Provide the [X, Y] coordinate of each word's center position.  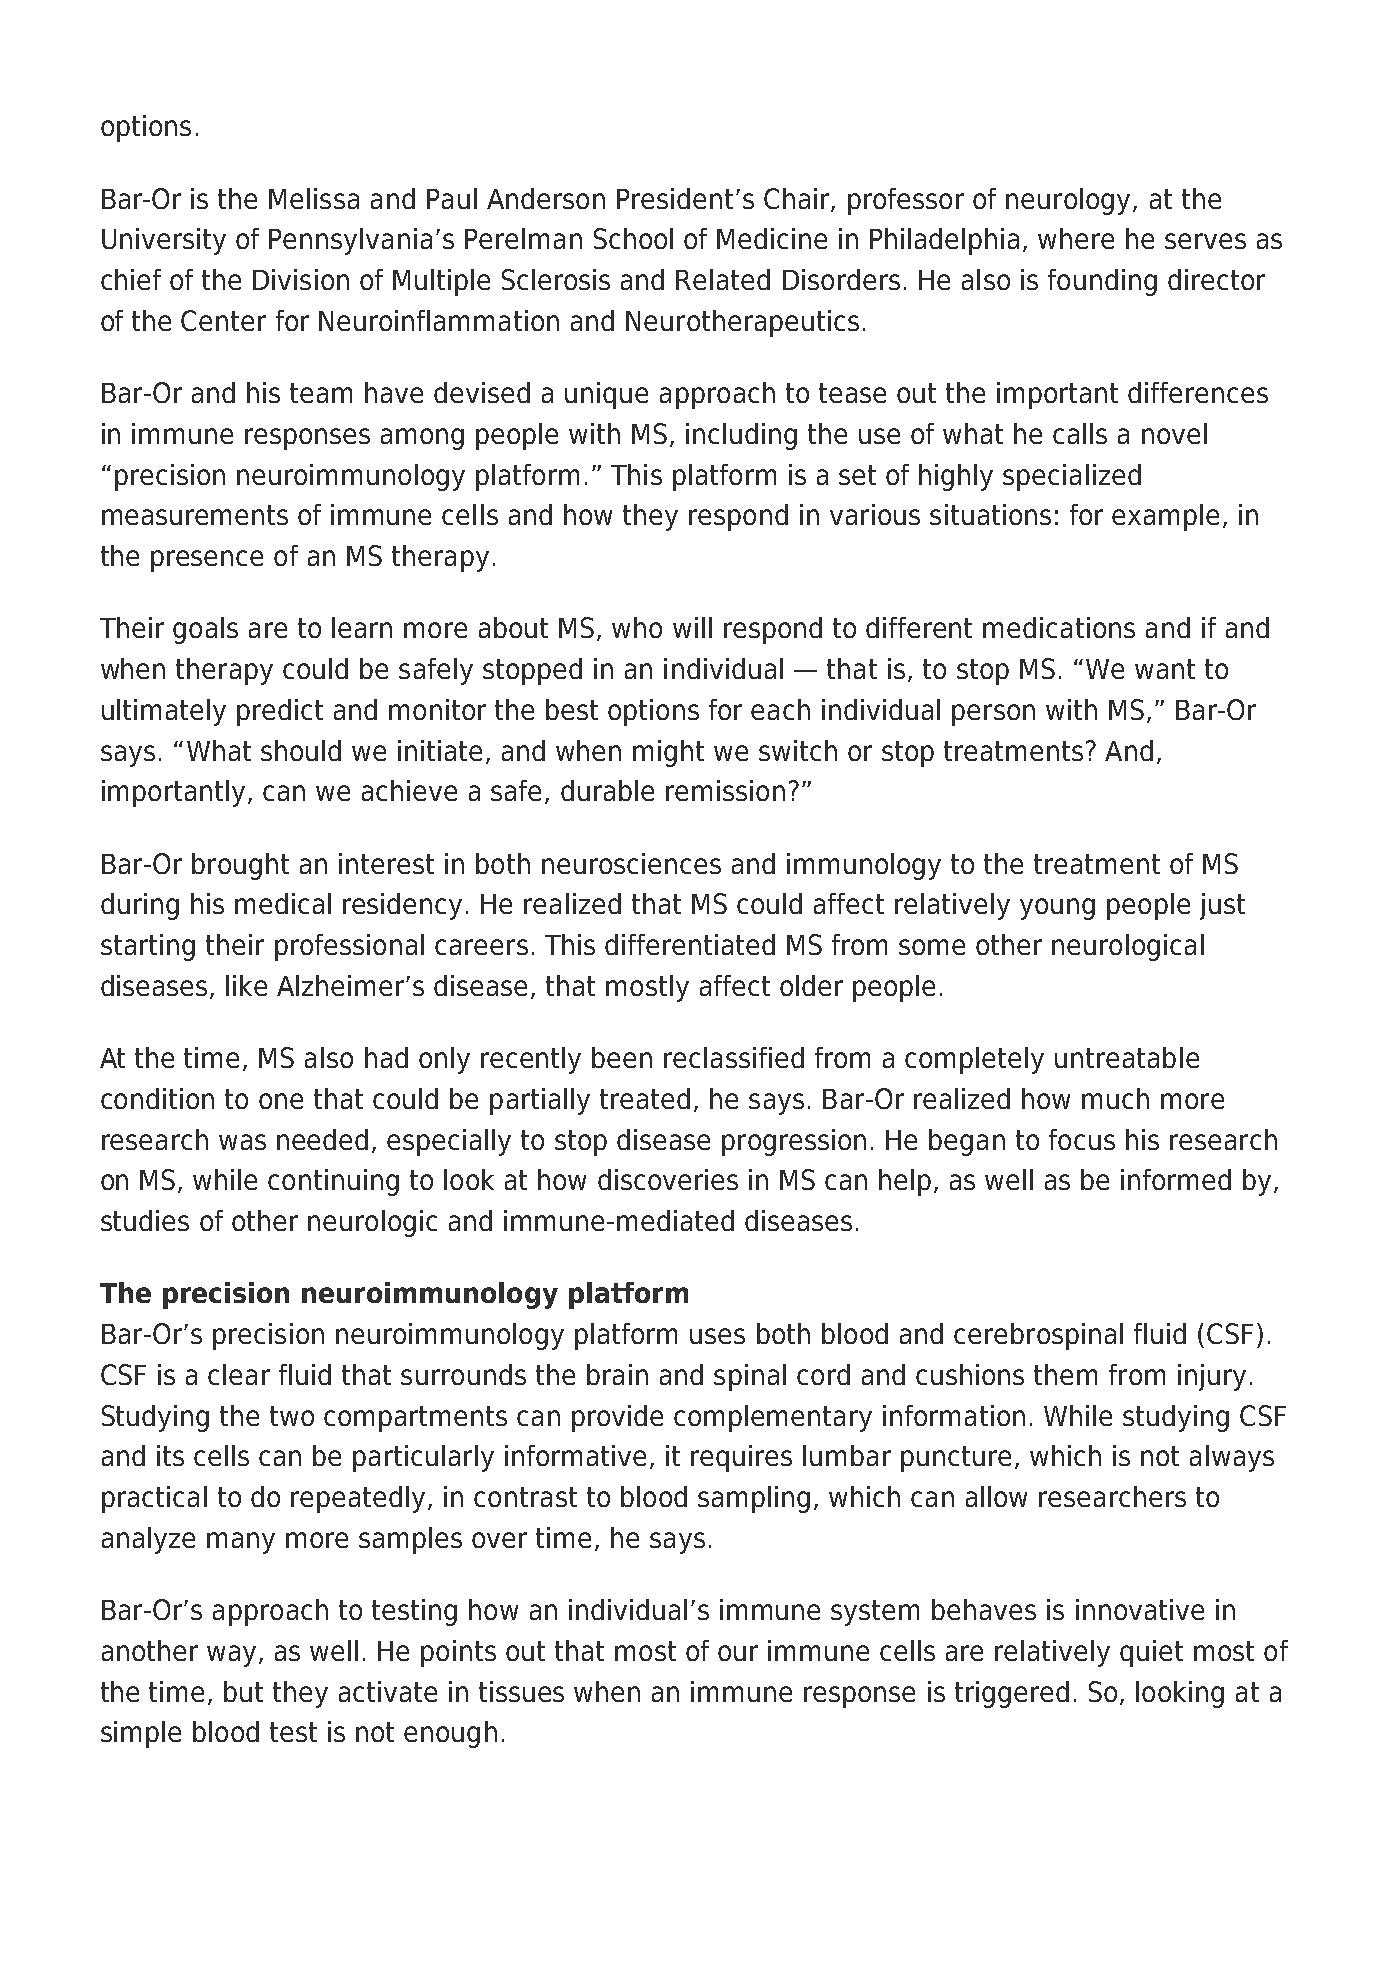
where [1076, 238]
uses [717, 1336]
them [1065, 1374]
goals [205, 630]
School [633, 238]
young [1057, 909]
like [246, 985]
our [738, 1653]
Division [301, 279]
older [811, 985]
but [243, 1691]
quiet [1151, 1653]
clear [239, 1374]
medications [1059, 627]
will [692, 627]
